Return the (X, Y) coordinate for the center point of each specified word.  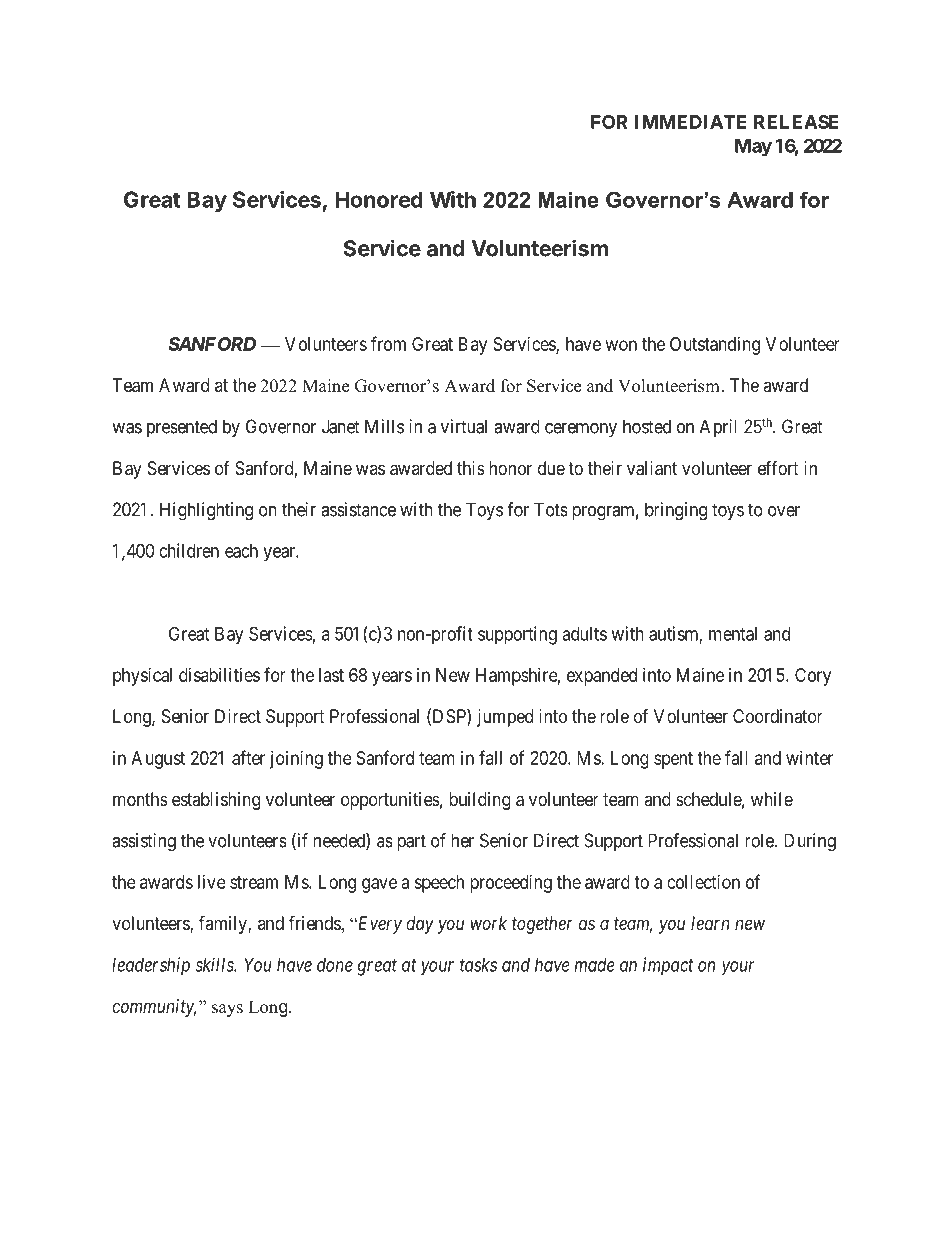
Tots (551, 509)
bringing (676, 511)
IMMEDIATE (691, 122)
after (248, 757)
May (753, 148)
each (241, 551)
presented (182, 428)
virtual (464, 426)
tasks (478, 965)
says (227, 1010)
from (388, 343)
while (772, 799)
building (480, 801)
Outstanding (715, 346)
